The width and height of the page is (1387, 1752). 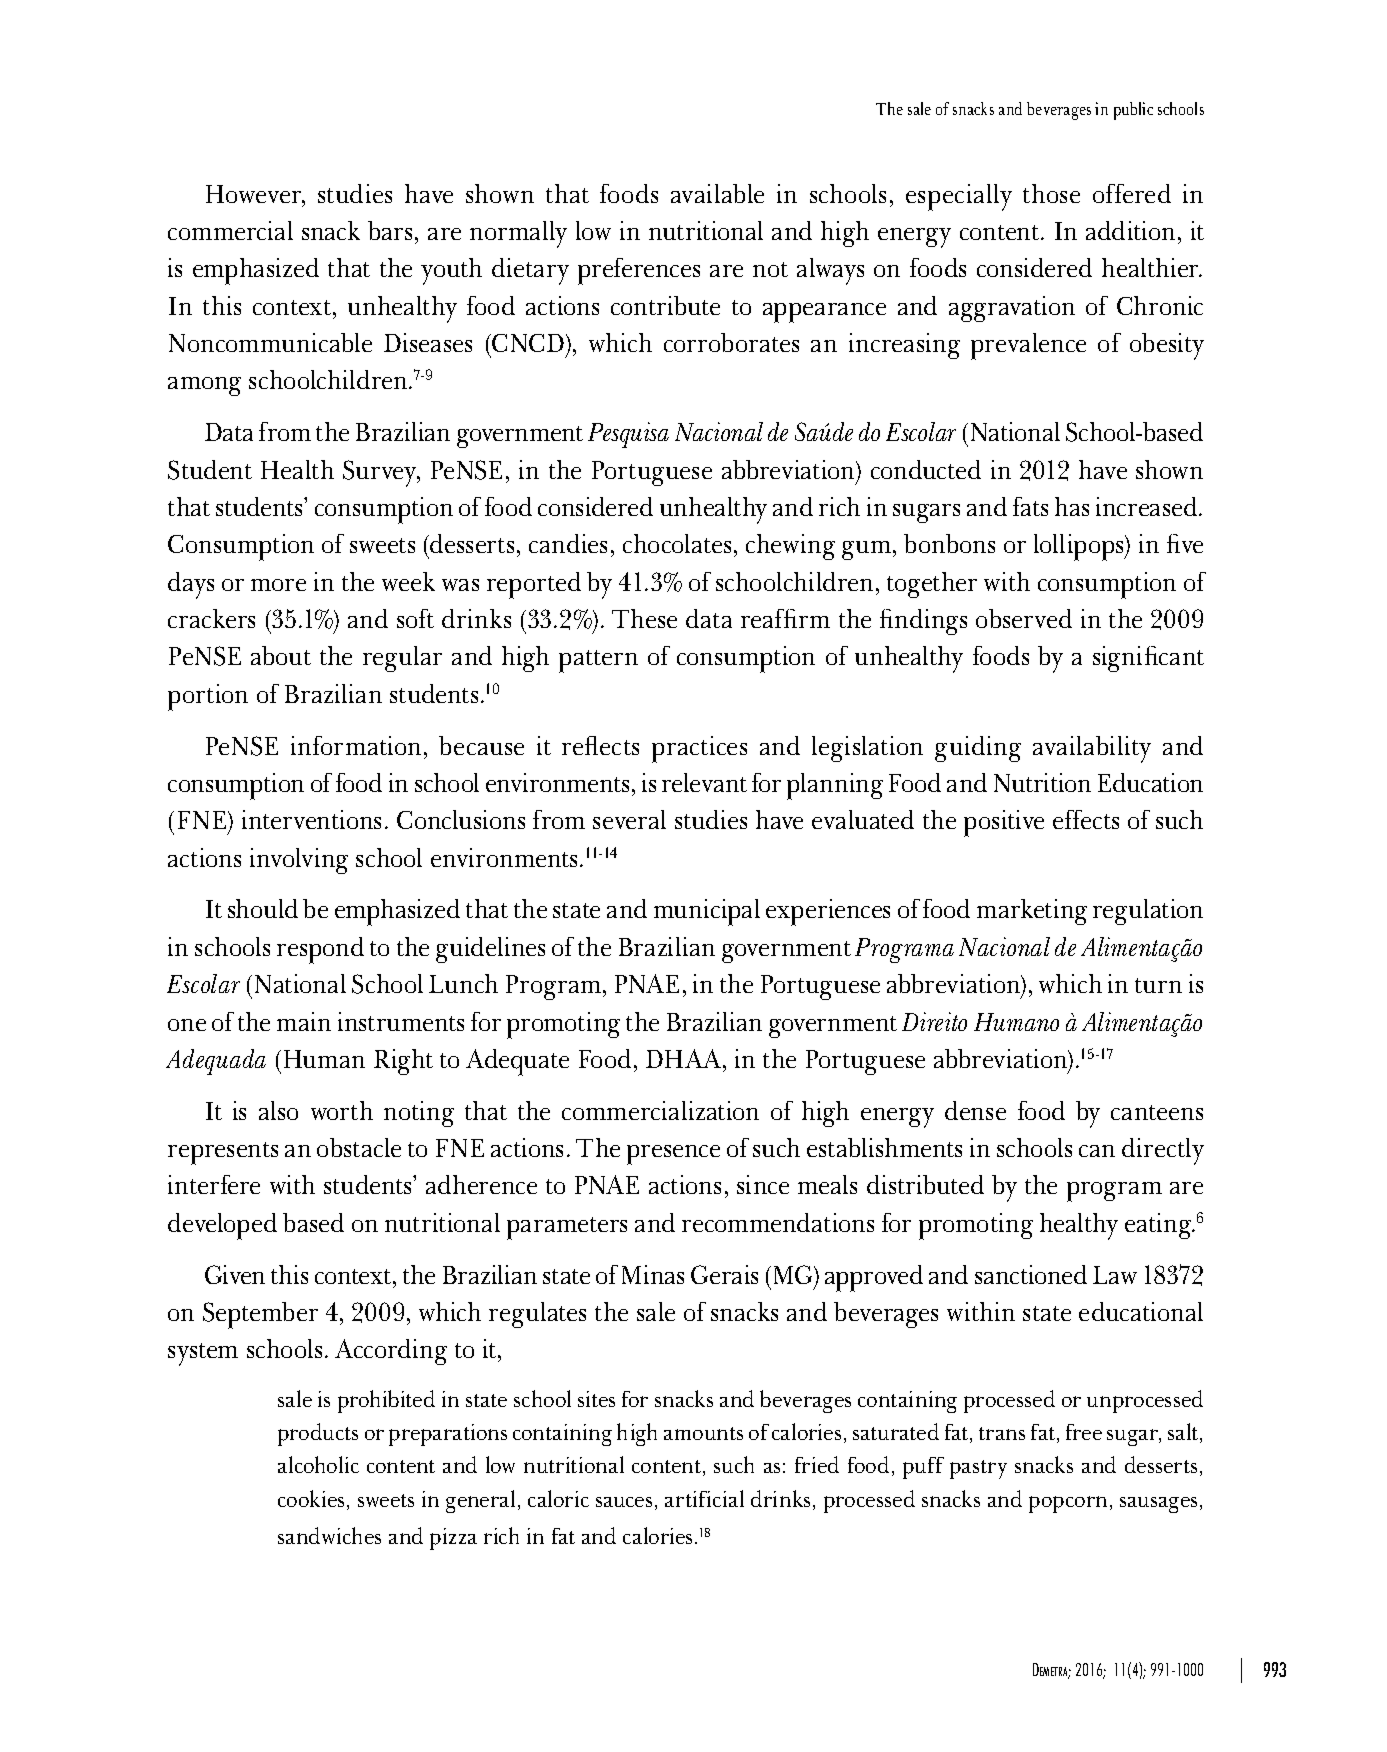 What do you see at coordinates (1051, 193) in the page?
I see `those` at bounding box center [1051, 193].
